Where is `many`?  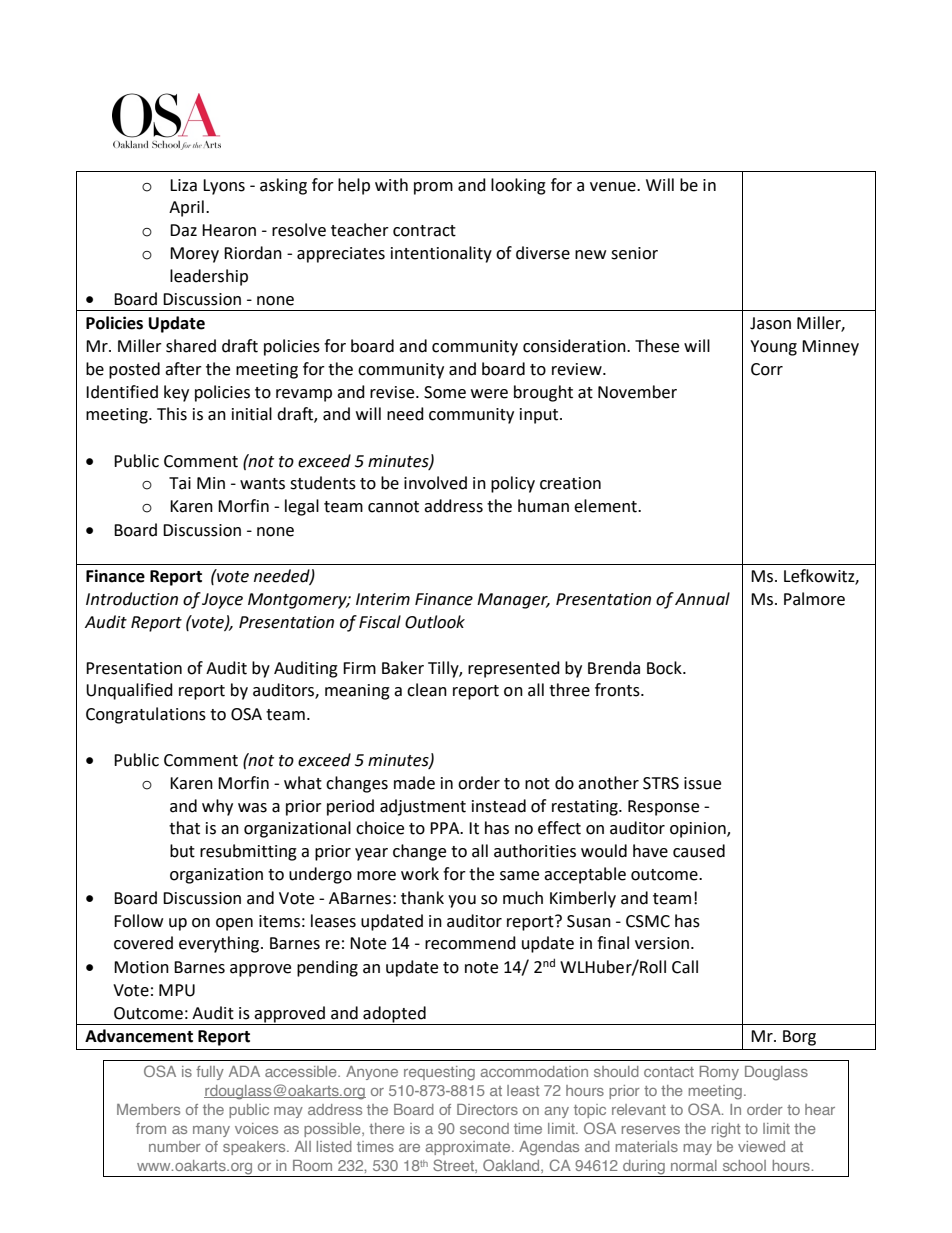 many is located at coordinates (211, 1131).
